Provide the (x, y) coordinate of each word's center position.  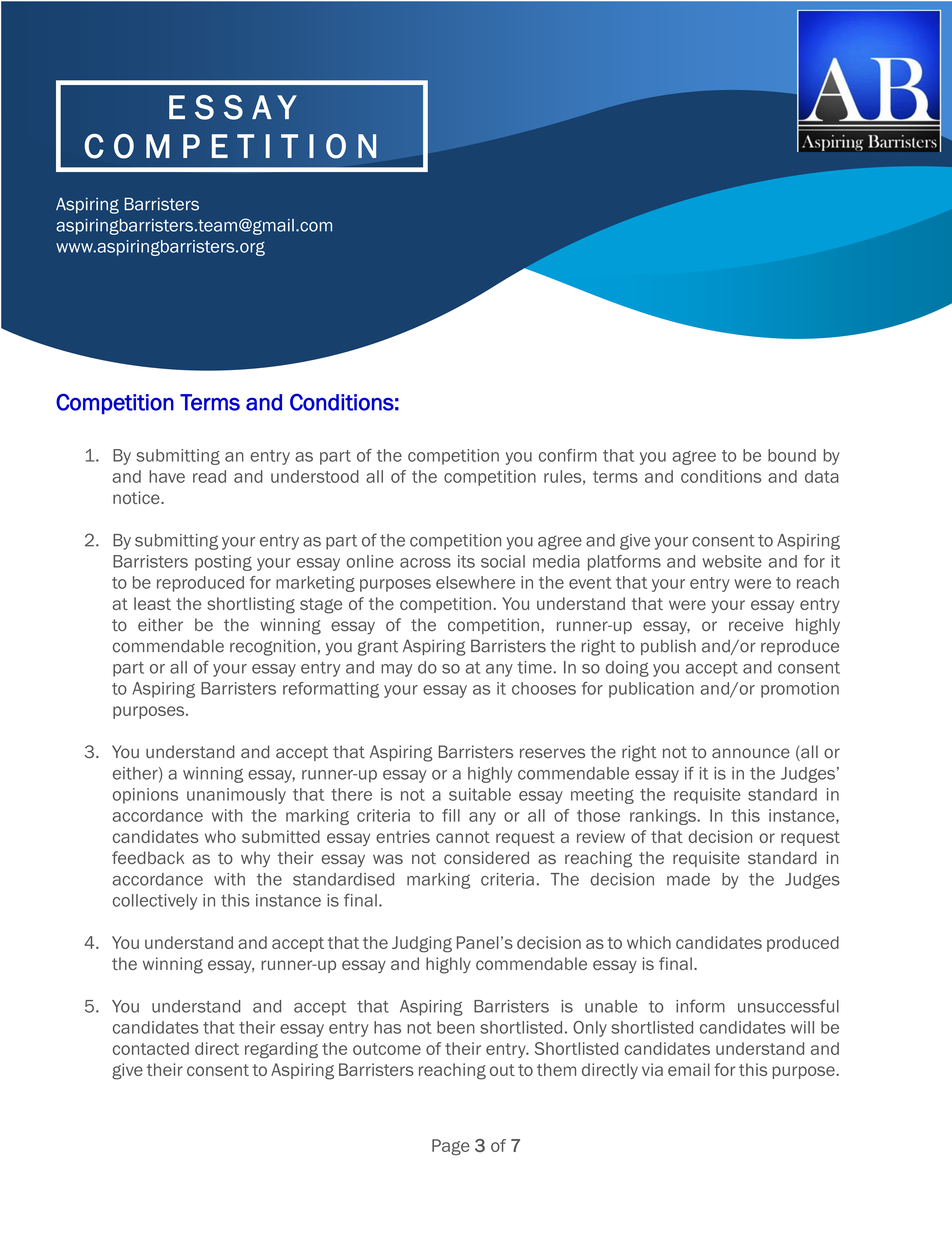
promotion (800, 690)
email (689, 1069)
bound (792, 455)
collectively (155, 902)
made (688, 879)
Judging (422, 944)
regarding (281, 1050)
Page (451, 1147)
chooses (544, 688)
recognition (272, 647)
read (209, 476)
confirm (568, 455)
